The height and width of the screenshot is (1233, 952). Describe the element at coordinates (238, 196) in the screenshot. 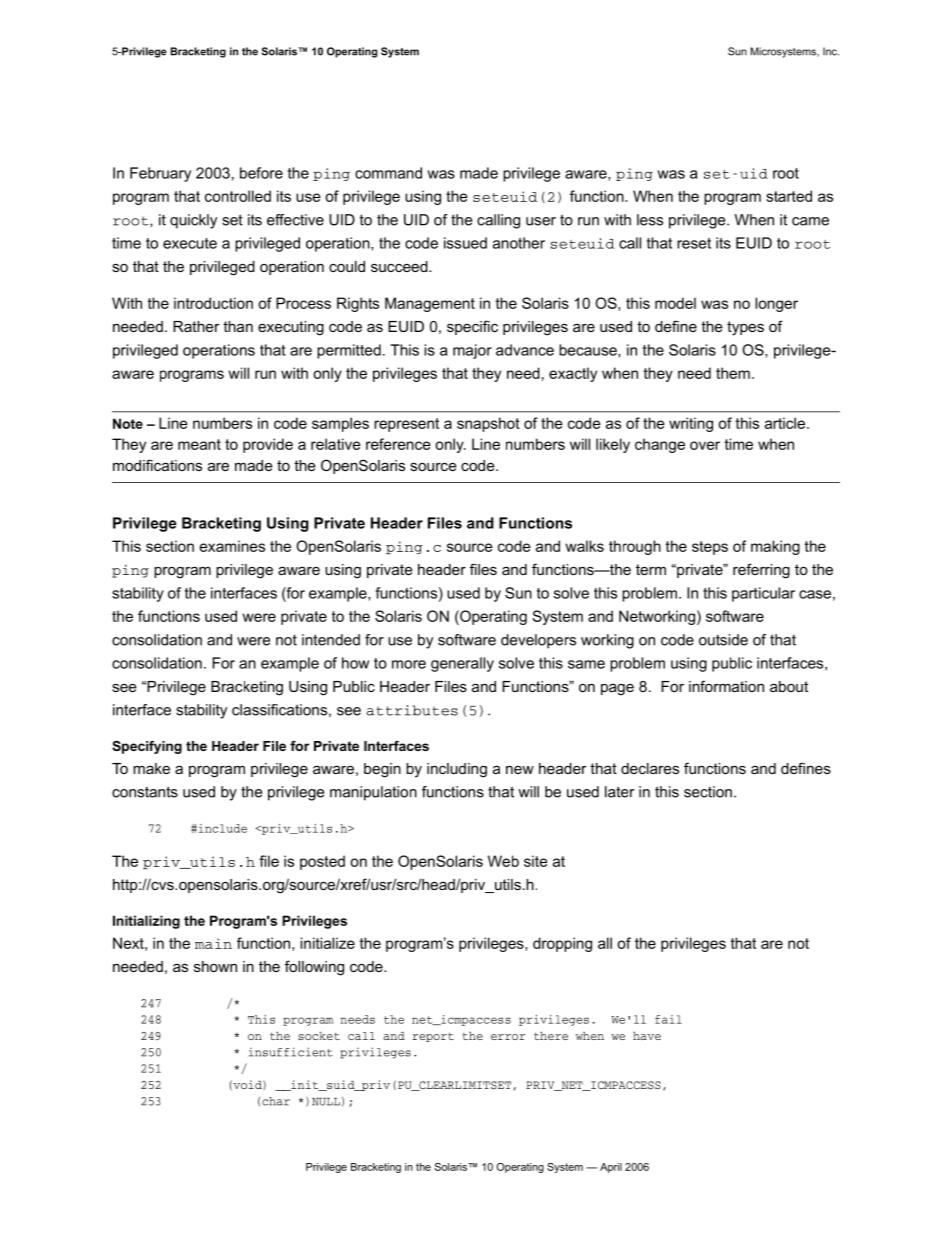

I see `controlled` at that location.
